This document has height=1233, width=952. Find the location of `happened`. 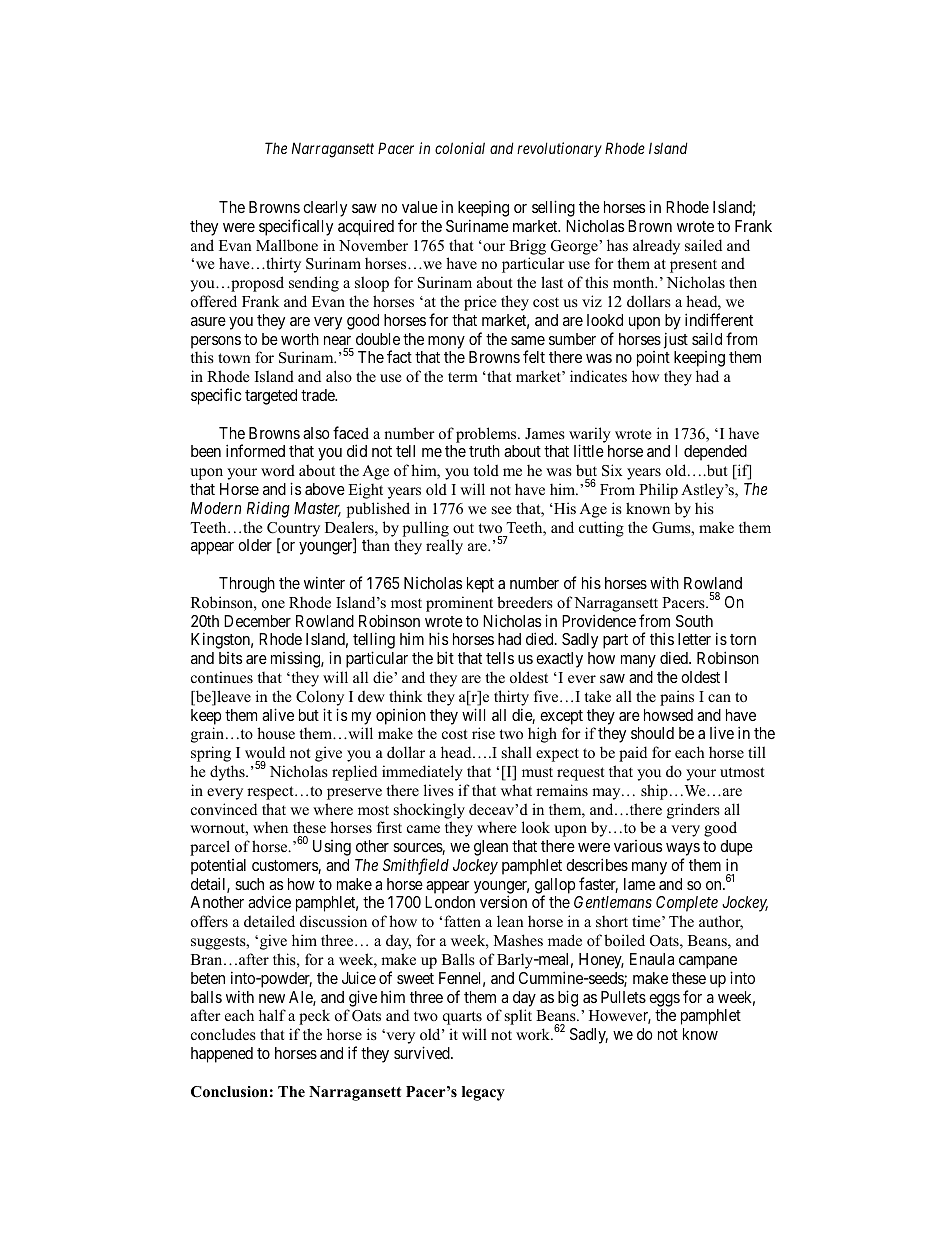

happened is located at coordinates (222, 1055).
